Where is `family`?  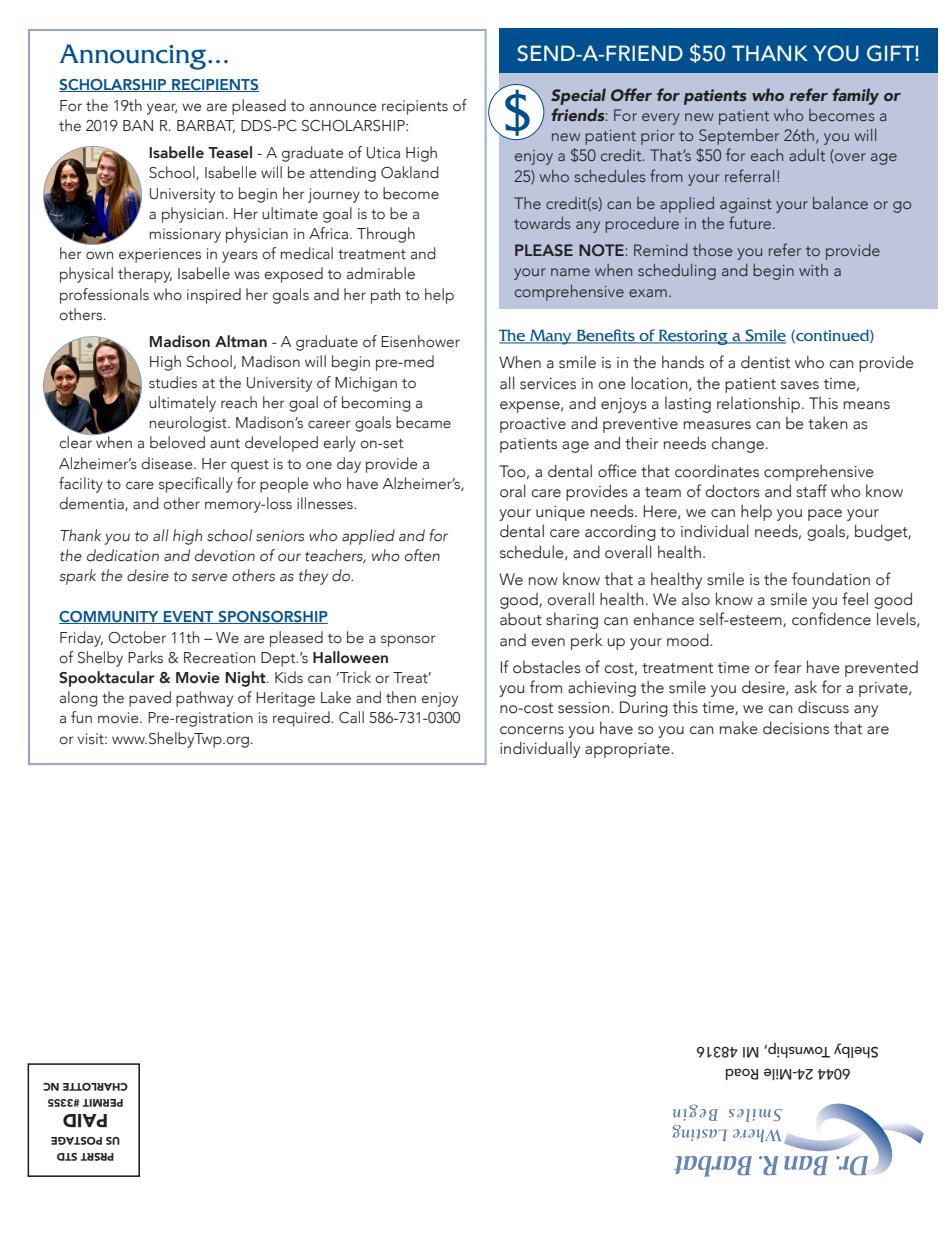 family is located at coordinates (855, 96).
